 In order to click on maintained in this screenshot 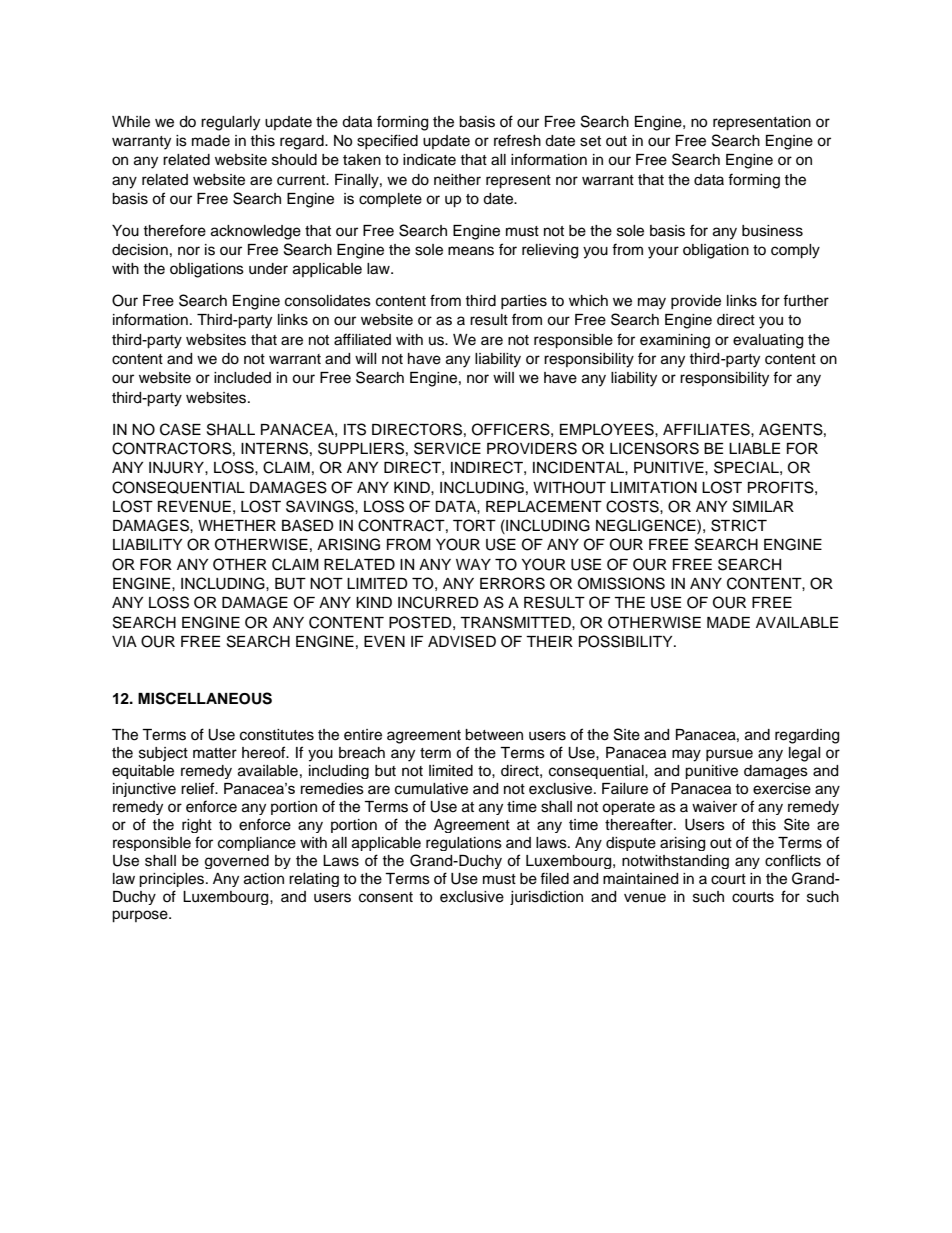, I will do `click(640, 879)`.
